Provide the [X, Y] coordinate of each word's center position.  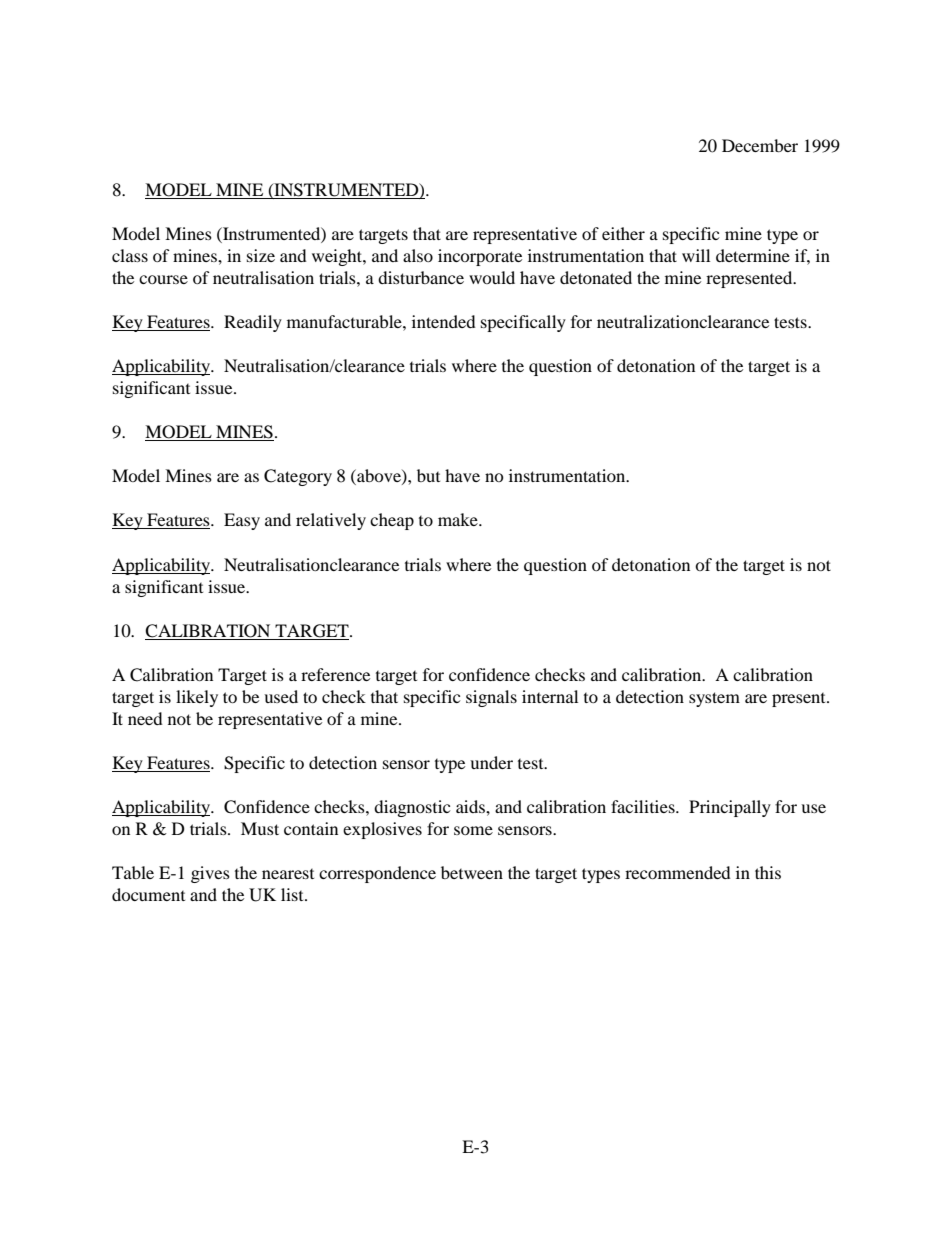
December [760, 145]
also [418, 255]
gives [210, 874]
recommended [678, 872]
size [261, 255]
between [472, 872]
